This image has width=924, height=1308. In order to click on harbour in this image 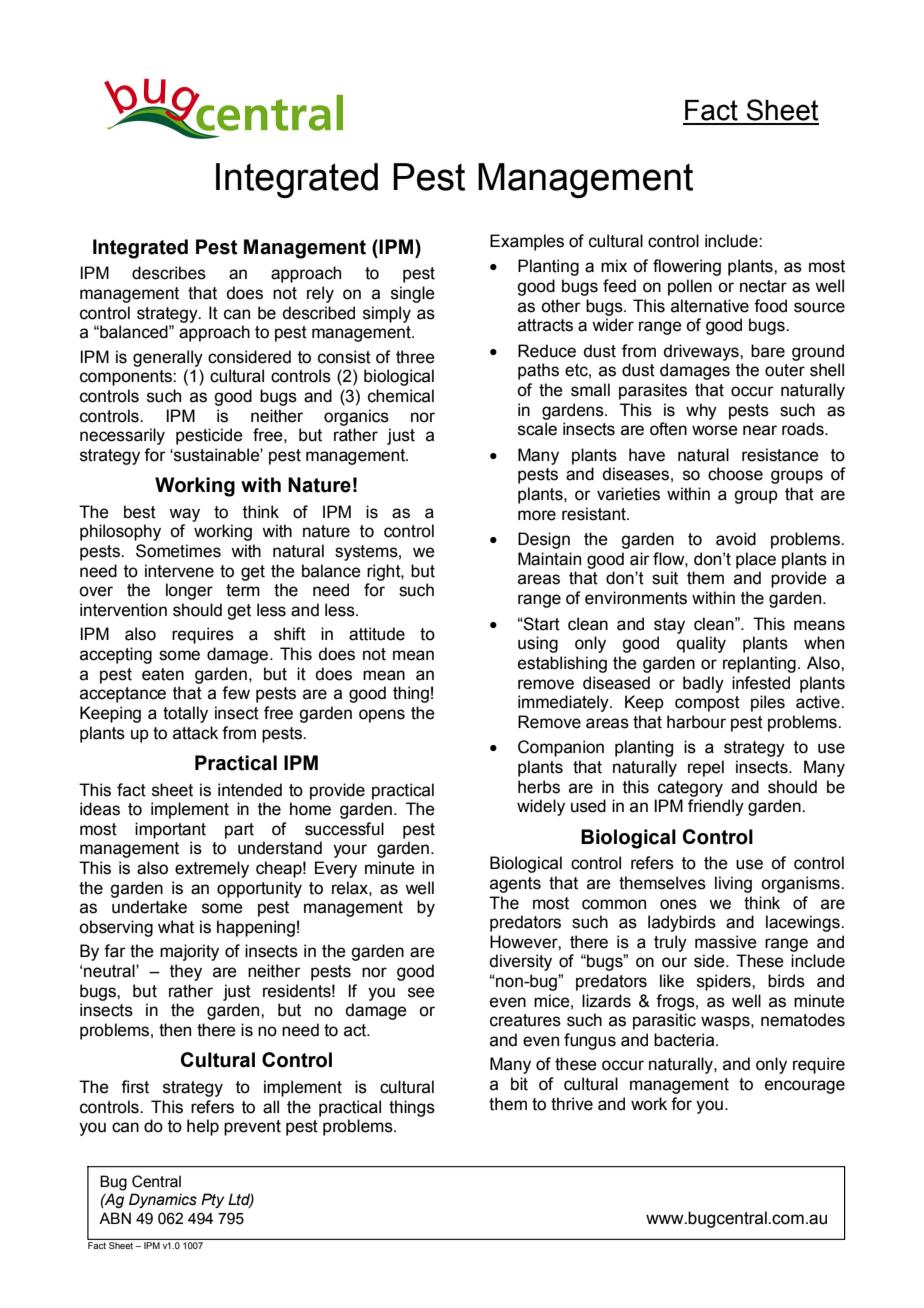, I will do `click(696, 722)`.
